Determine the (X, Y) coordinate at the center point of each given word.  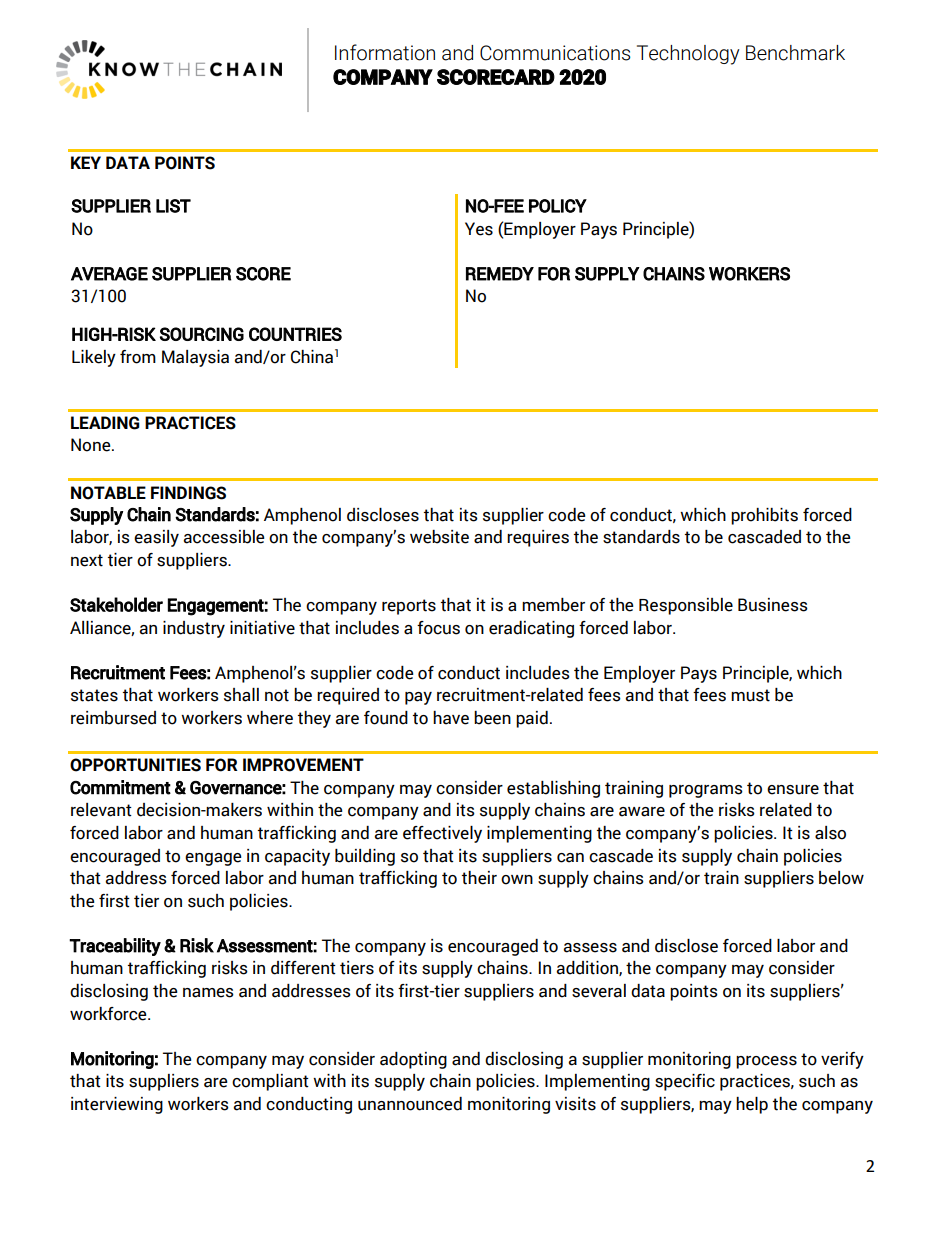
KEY (86, 162)
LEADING (105, 423)
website (439, 537)
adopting (413, 1060)
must (750, 695)
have (451, 718)
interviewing (117, 1105)
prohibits (764, 516)
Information (385, 52)
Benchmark (795, 53)
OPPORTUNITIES (135, 765)
